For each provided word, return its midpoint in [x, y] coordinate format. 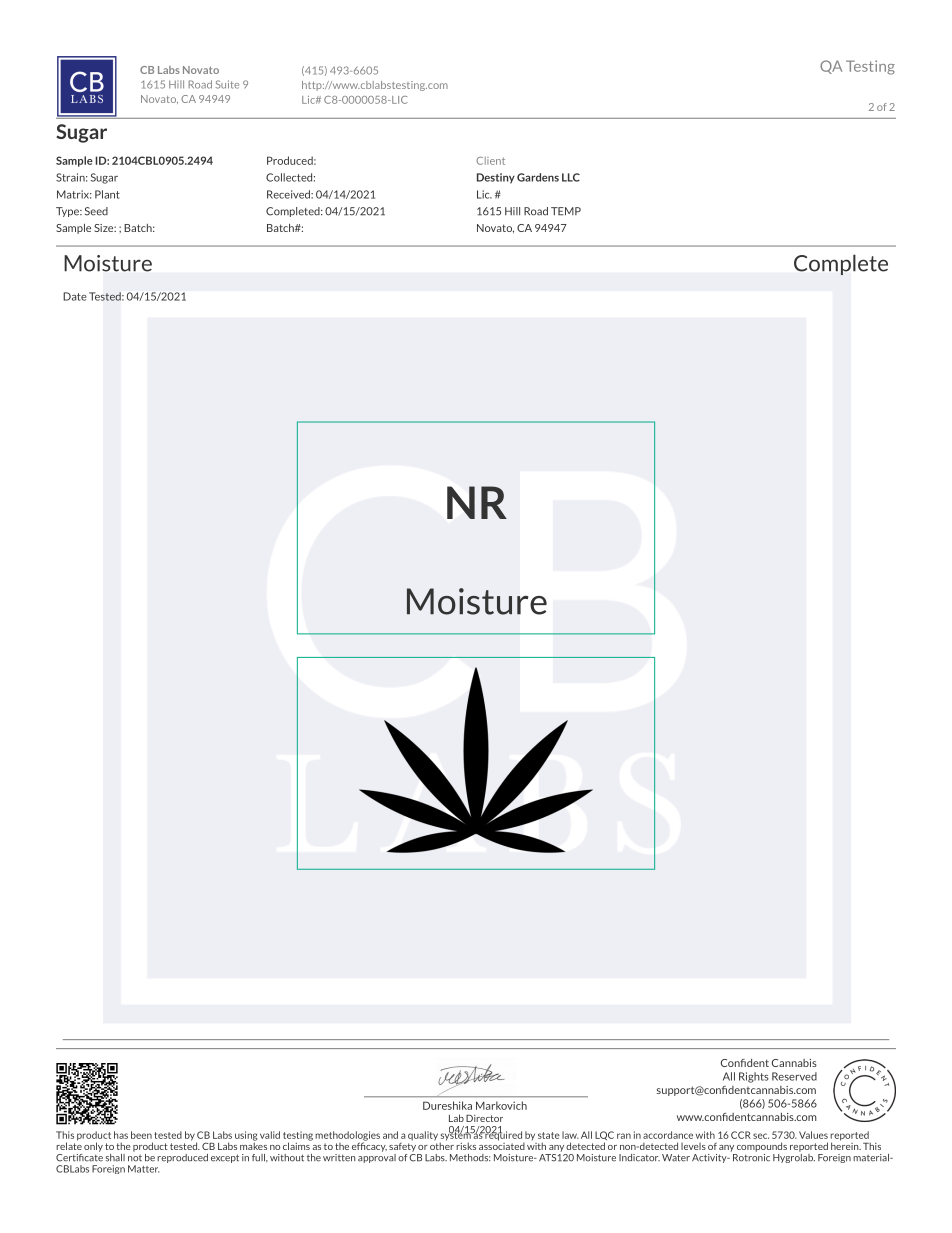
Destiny [496, 178]
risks [466, 1146]
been [141, 1135]
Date [75, 296]
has [121, 1135]
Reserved [794, 1076]
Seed [96, 211]
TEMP [566, 211]
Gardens [538, 177]
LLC [571, 177]
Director [484, 1118]
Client [490, 161]
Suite [227, 84]
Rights [754, 1077]
